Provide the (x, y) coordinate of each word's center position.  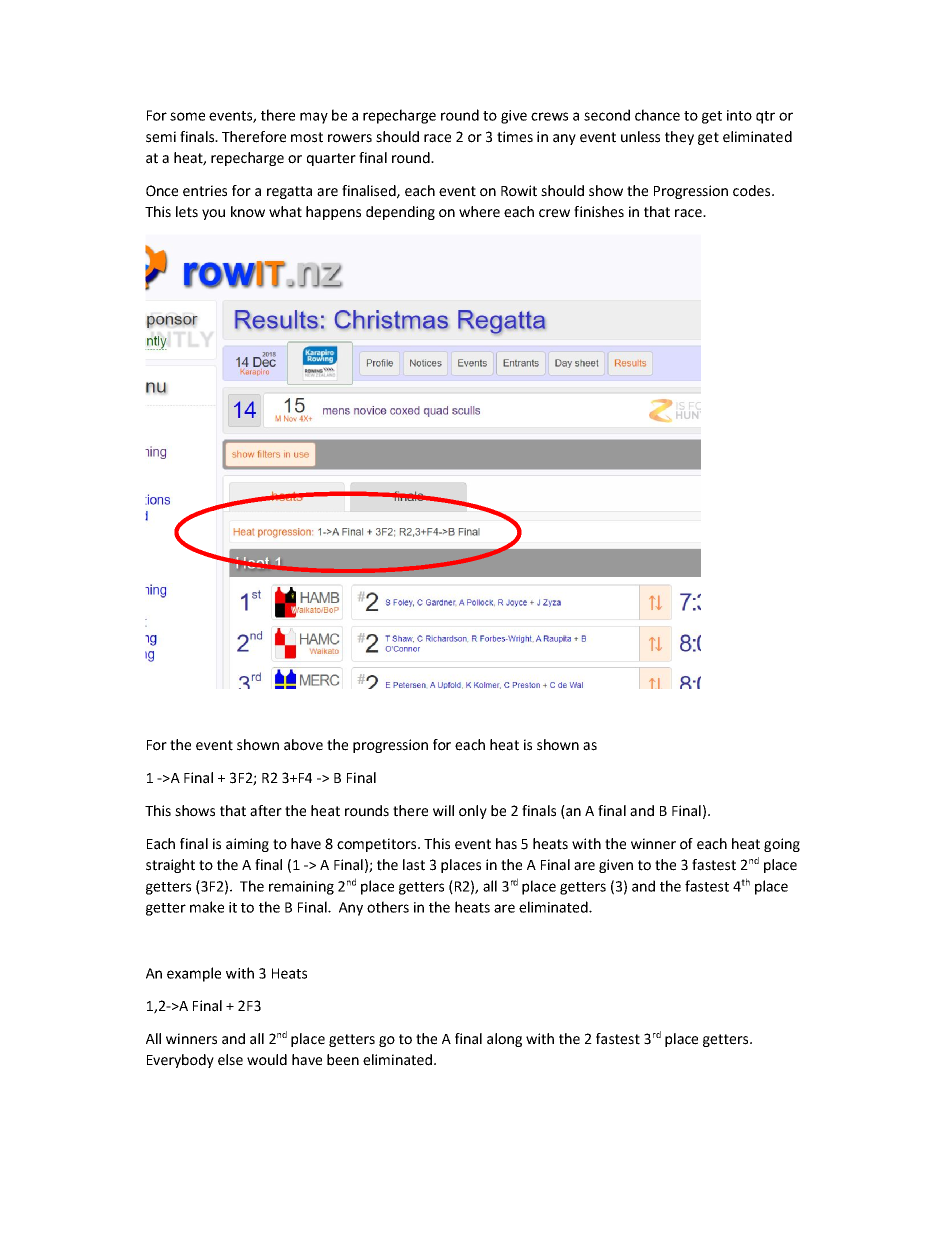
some (187, 116)
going (782, 845)
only (473, 812)
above (303, 745)
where (479, 212)
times (515, 137)
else (230, 1060)
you (213, 214)
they (679, 138)
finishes (599, 212)
